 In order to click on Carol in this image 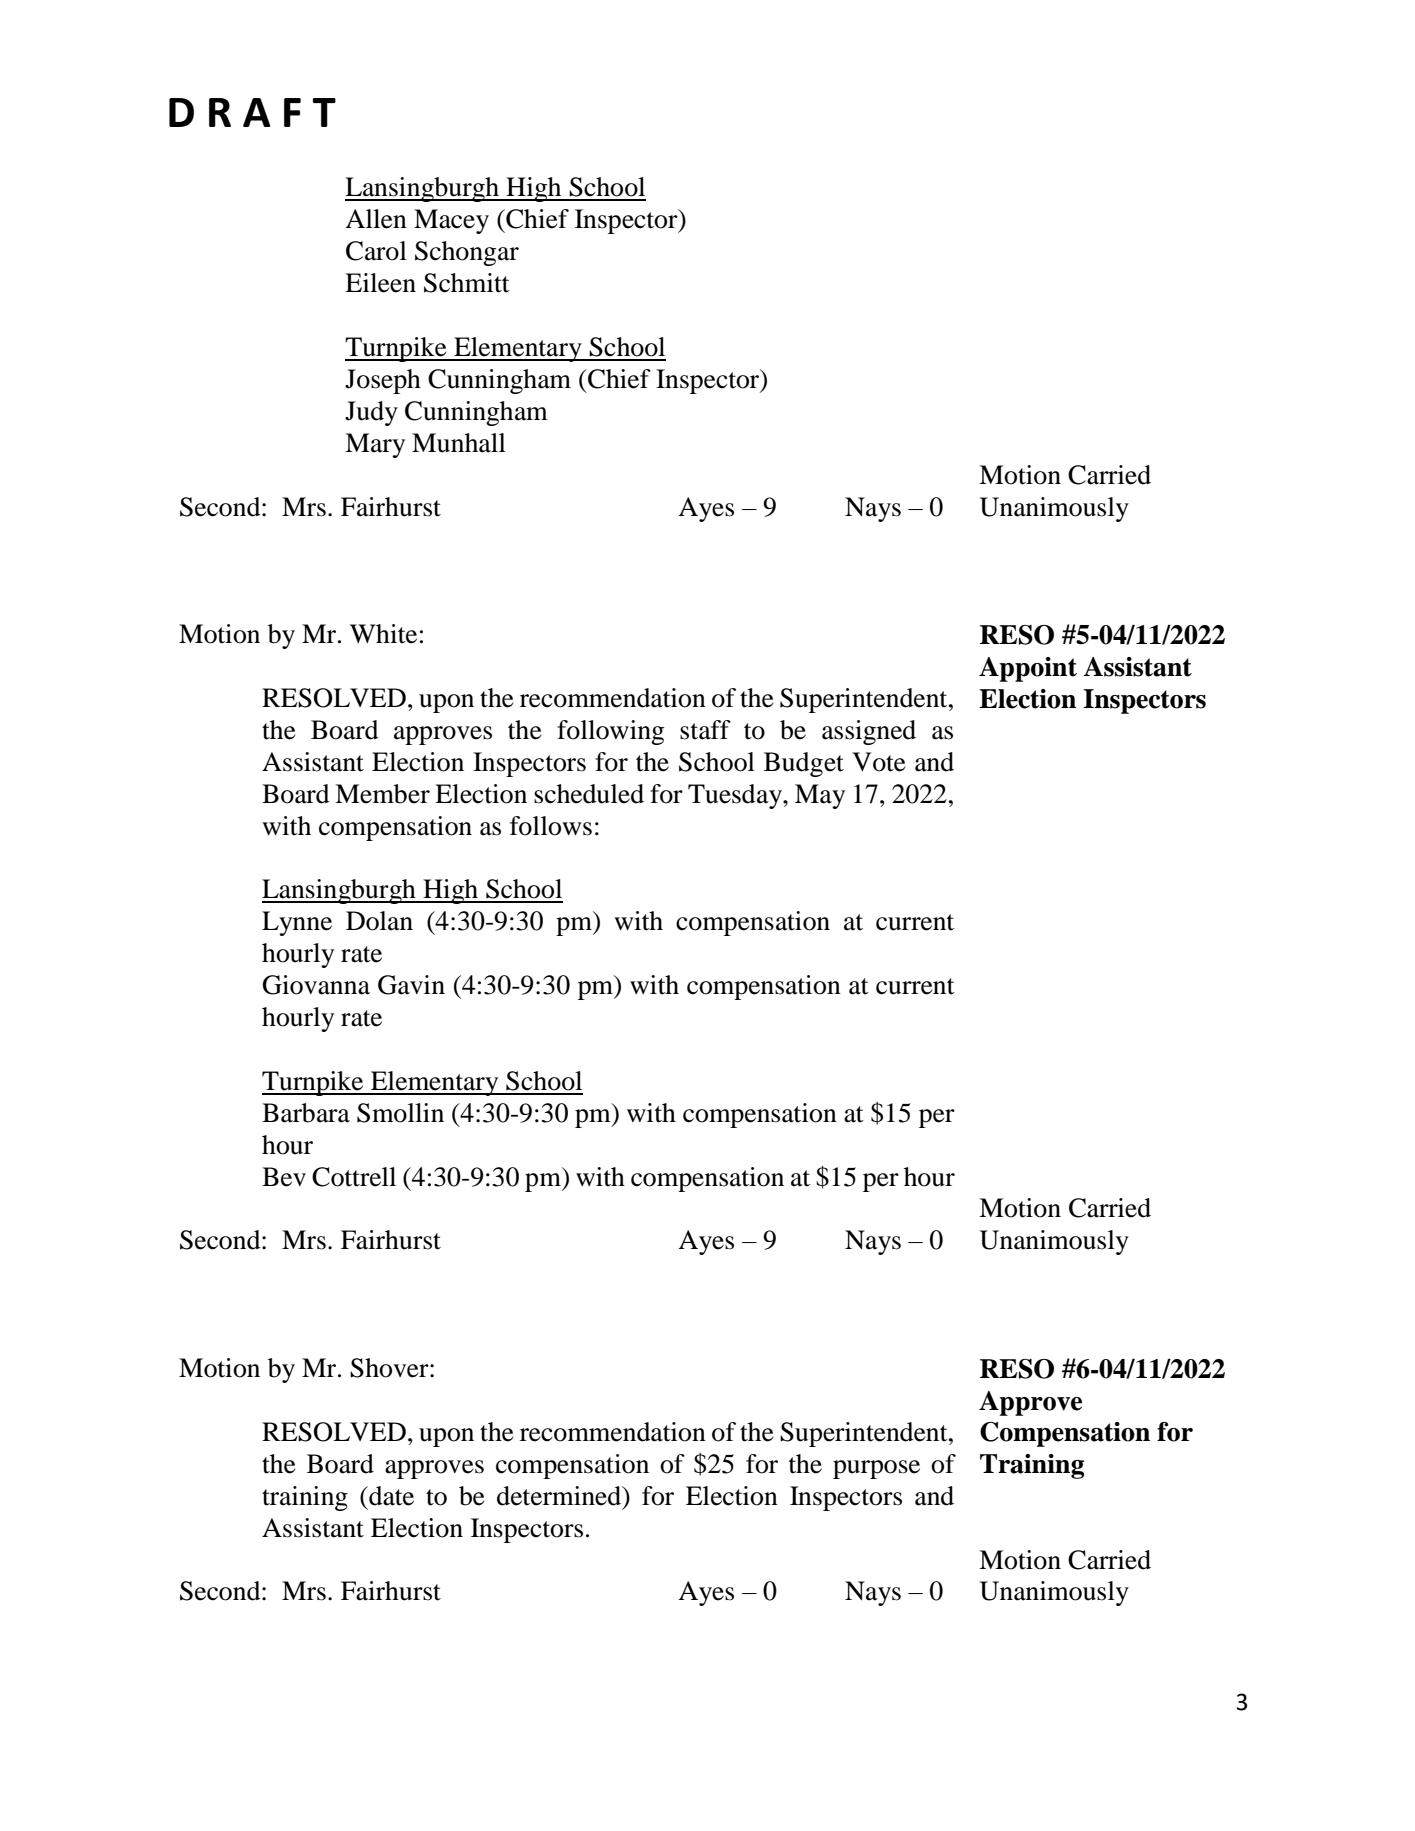, I will do `click(376, 251)`.
